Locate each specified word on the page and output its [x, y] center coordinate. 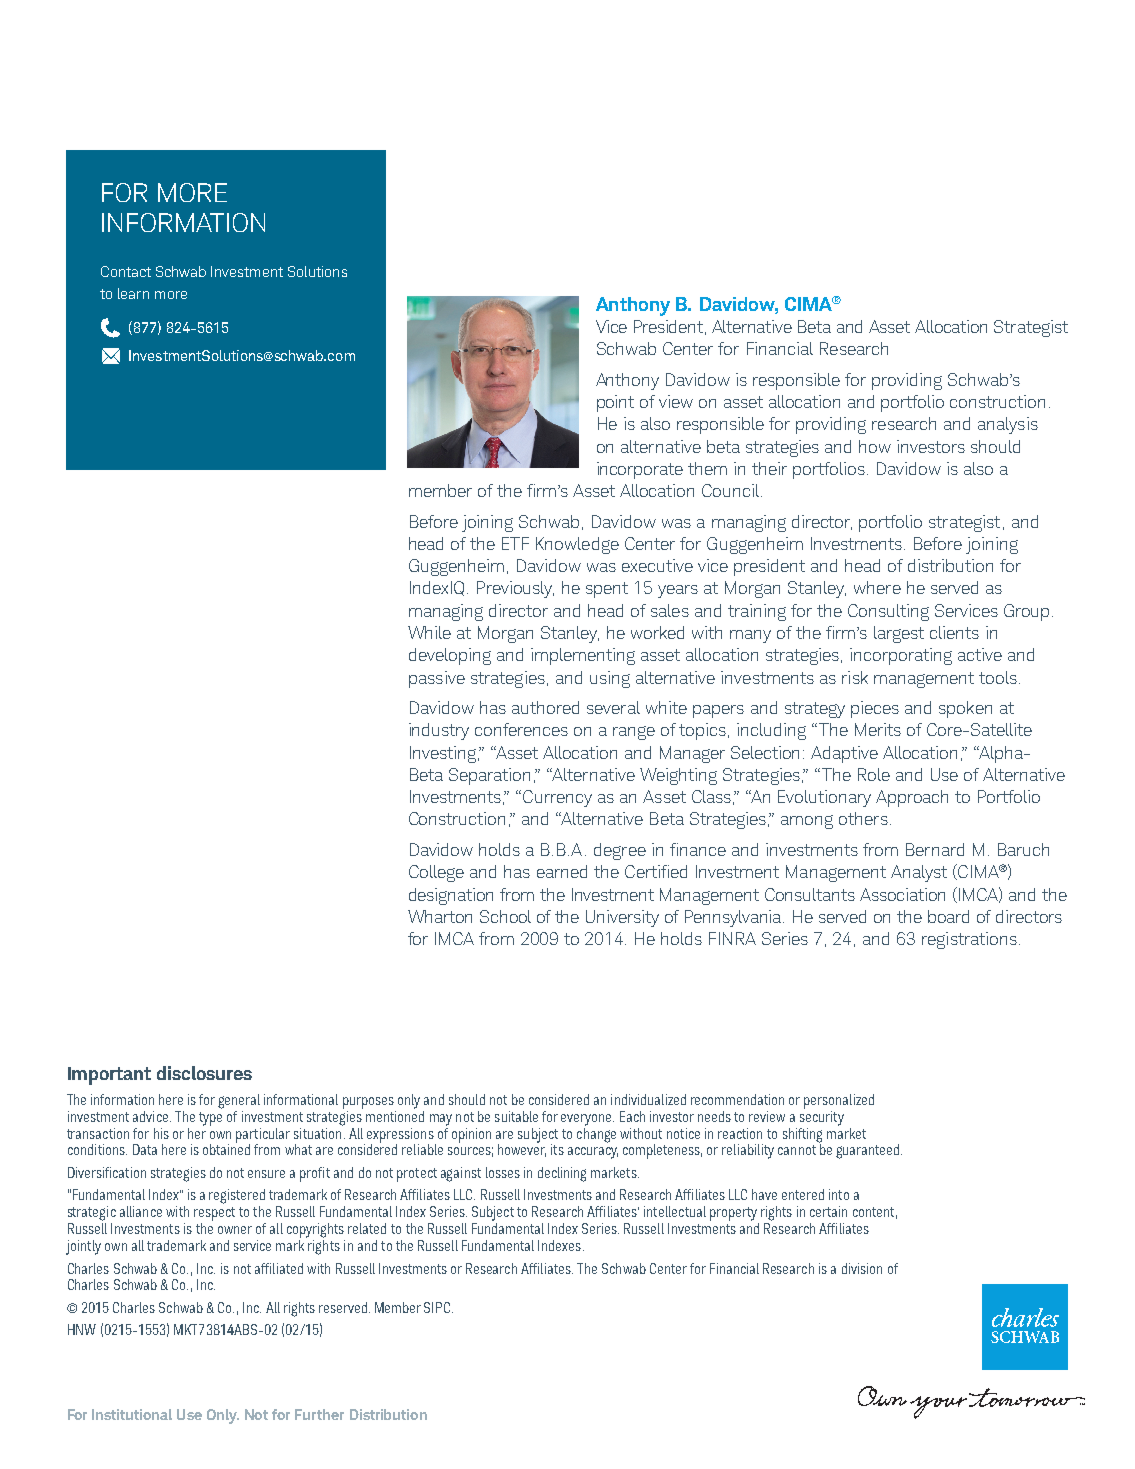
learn [133, 293]
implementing [583, 656]
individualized [648, 1099]
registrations [969, 940]
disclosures [204, 1073]
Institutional [132, 1414]
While [429, 632]
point [615, 403]
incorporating [901, 656]
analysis [1008, 425]
